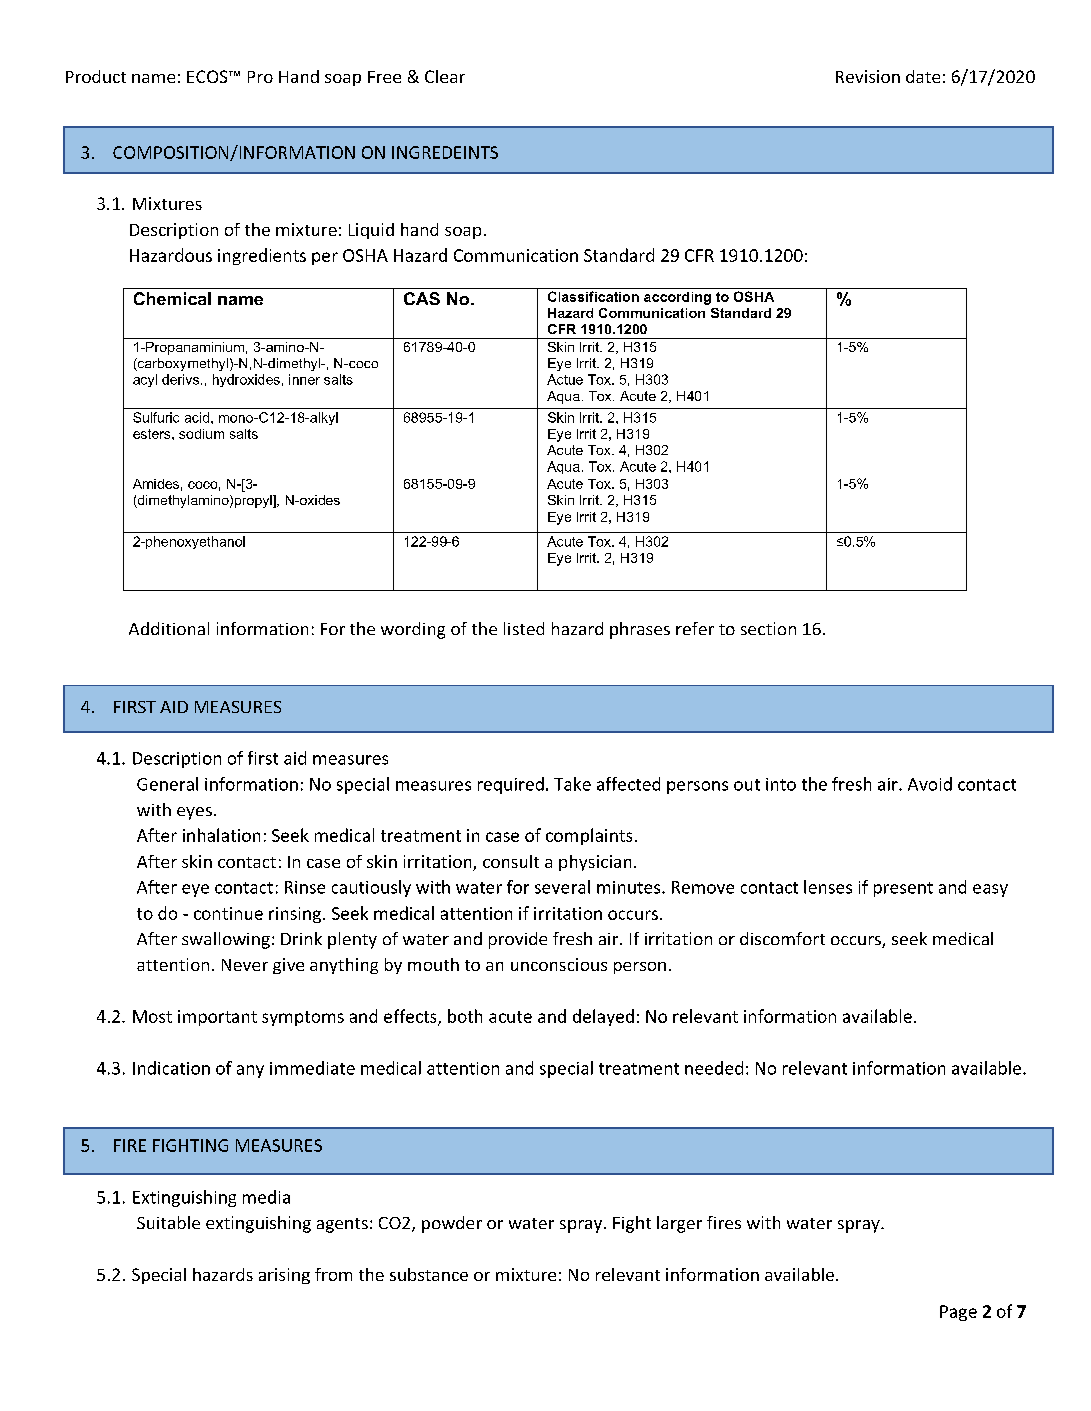 Image resolution: width=1091 pixels, height=1411 pixels. What do you see at coordinates (559, 964) in the page?
I see `unconscious` at bounding box center [559, 964].
